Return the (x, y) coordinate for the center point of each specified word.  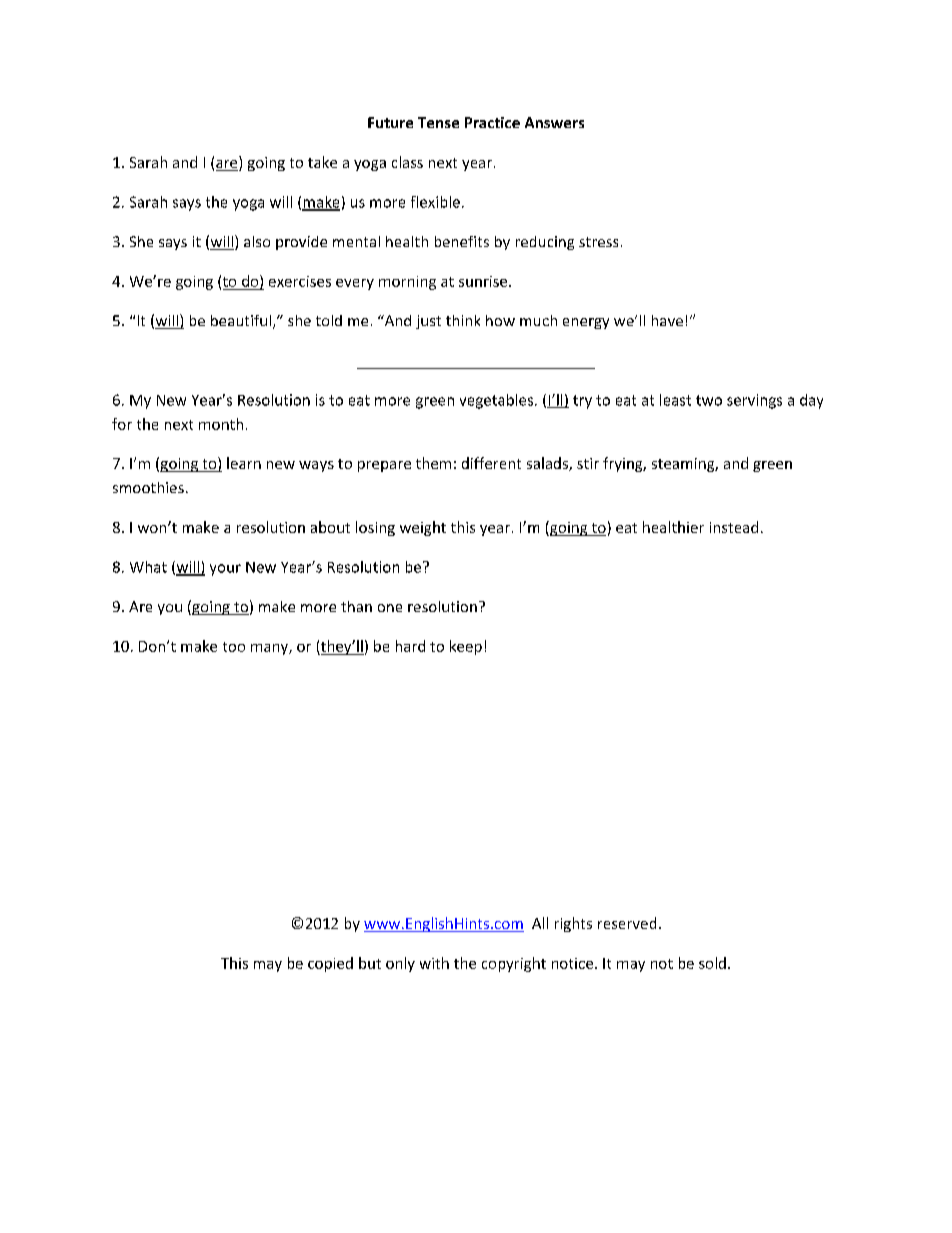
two (709, 400)
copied (330, 964)
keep (466, 647)
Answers (554, 122)
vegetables (498, 401)
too (234, 647)
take (322, 162)
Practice (492, 122)
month (221, 424)
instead (734, 527)
